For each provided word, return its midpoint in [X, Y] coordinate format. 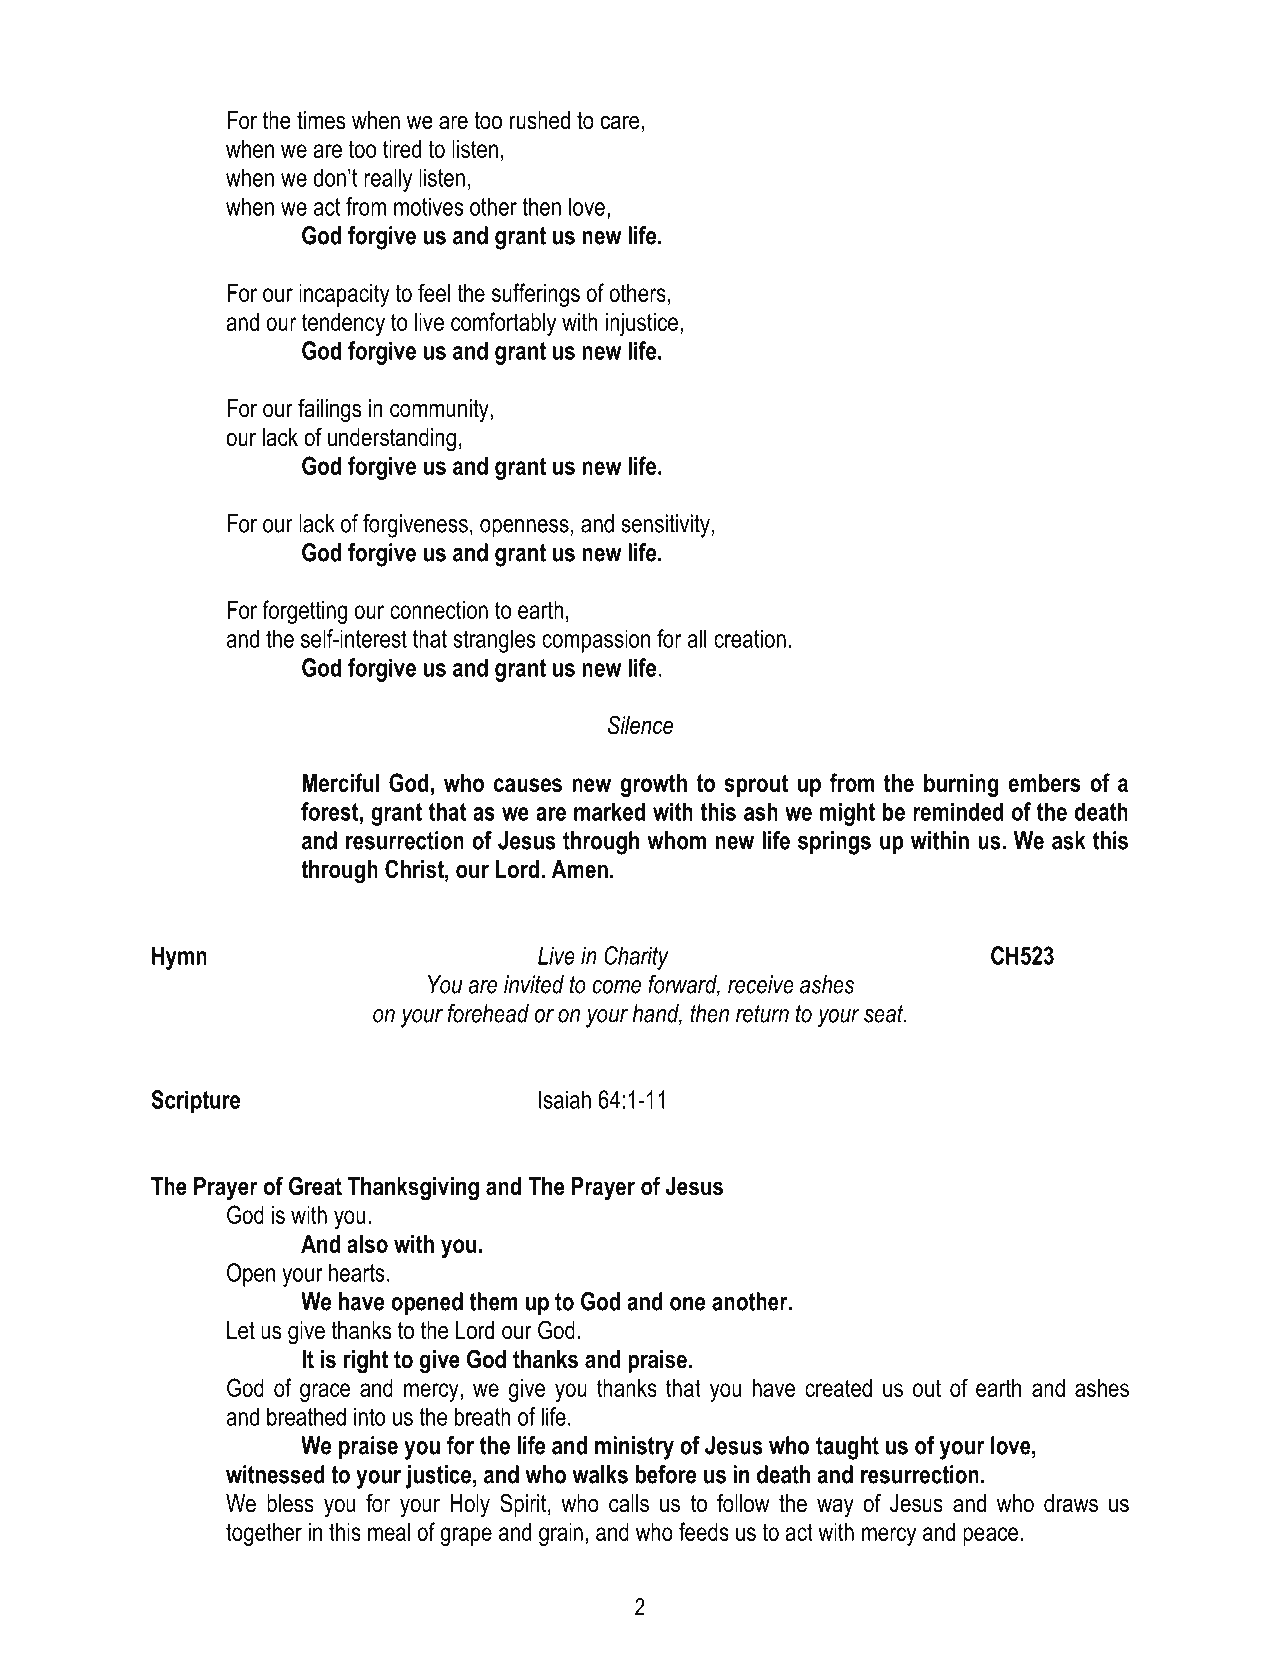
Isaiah [565, 1099]
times [321, 120]
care [619, 122]
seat [885, 1014]
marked [609, 811]
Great [315, 1186]
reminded [958, 811]
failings [330, 410]
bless [290, 1503]
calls [629, 1503]
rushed [540, 120]
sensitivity [665, 526]
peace [990, 1536]
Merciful [340, 782]
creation [750, 638]
